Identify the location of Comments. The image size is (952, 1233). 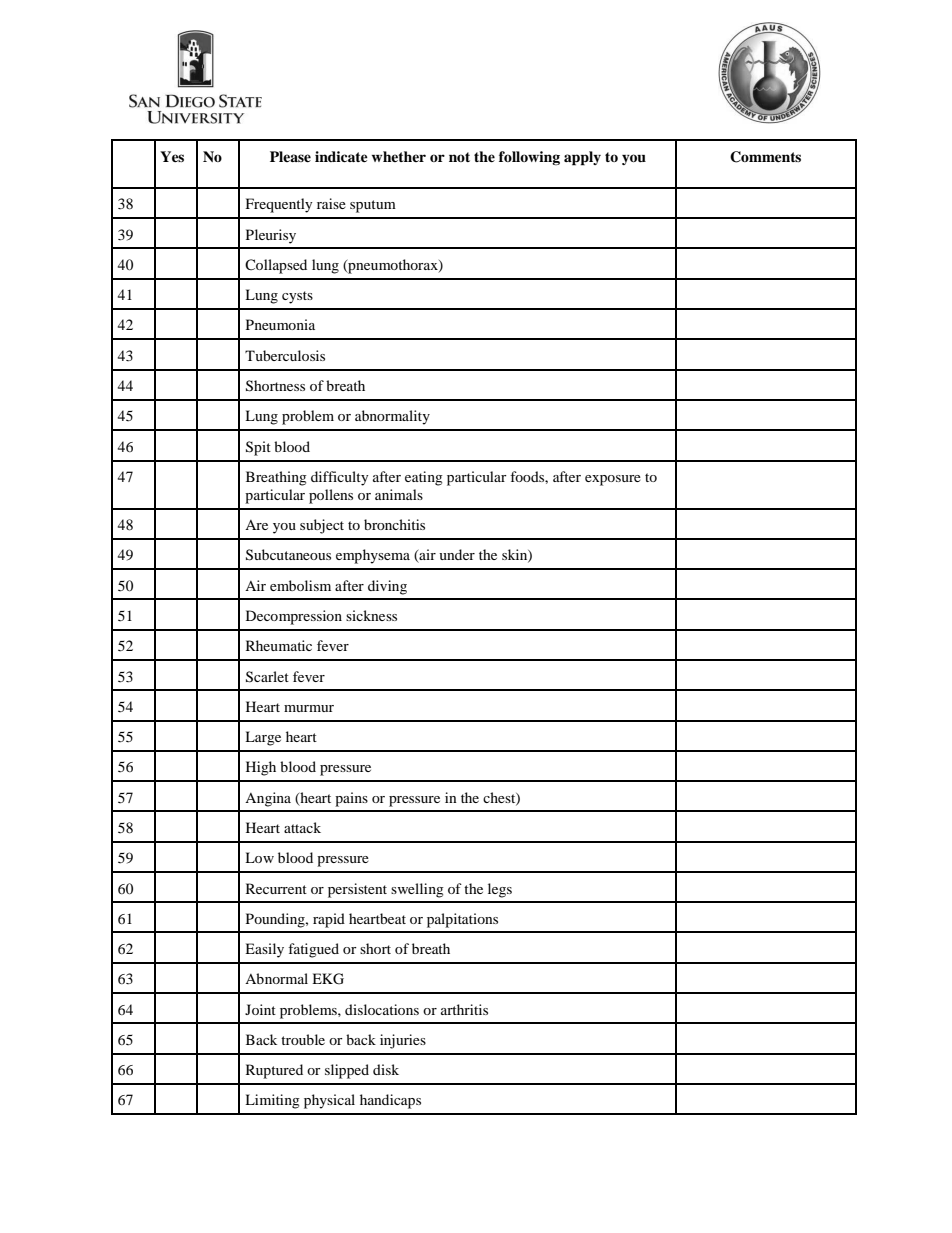
(765, 157).
